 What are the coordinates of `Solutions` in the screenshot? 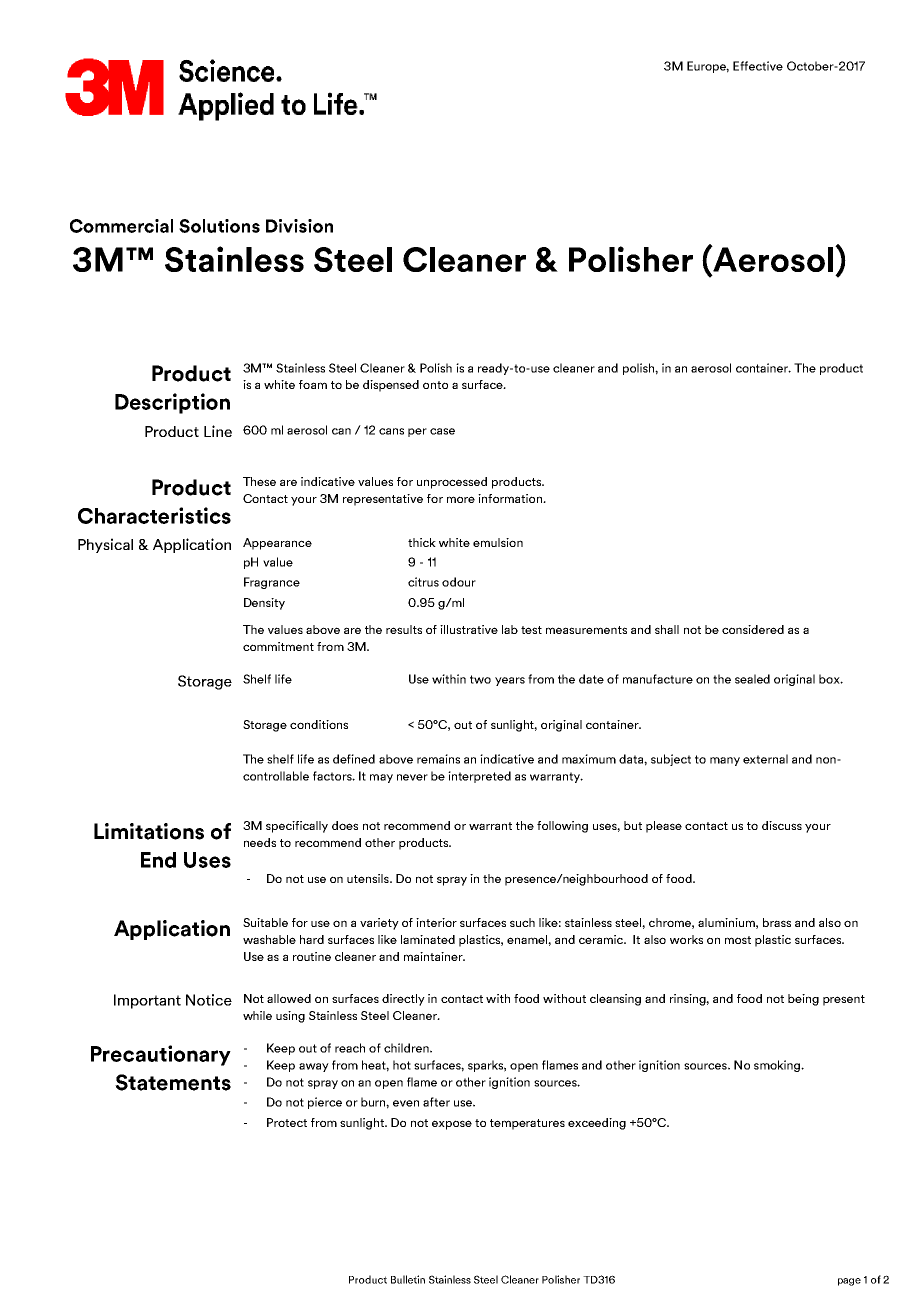 It's located at (219, 226).
